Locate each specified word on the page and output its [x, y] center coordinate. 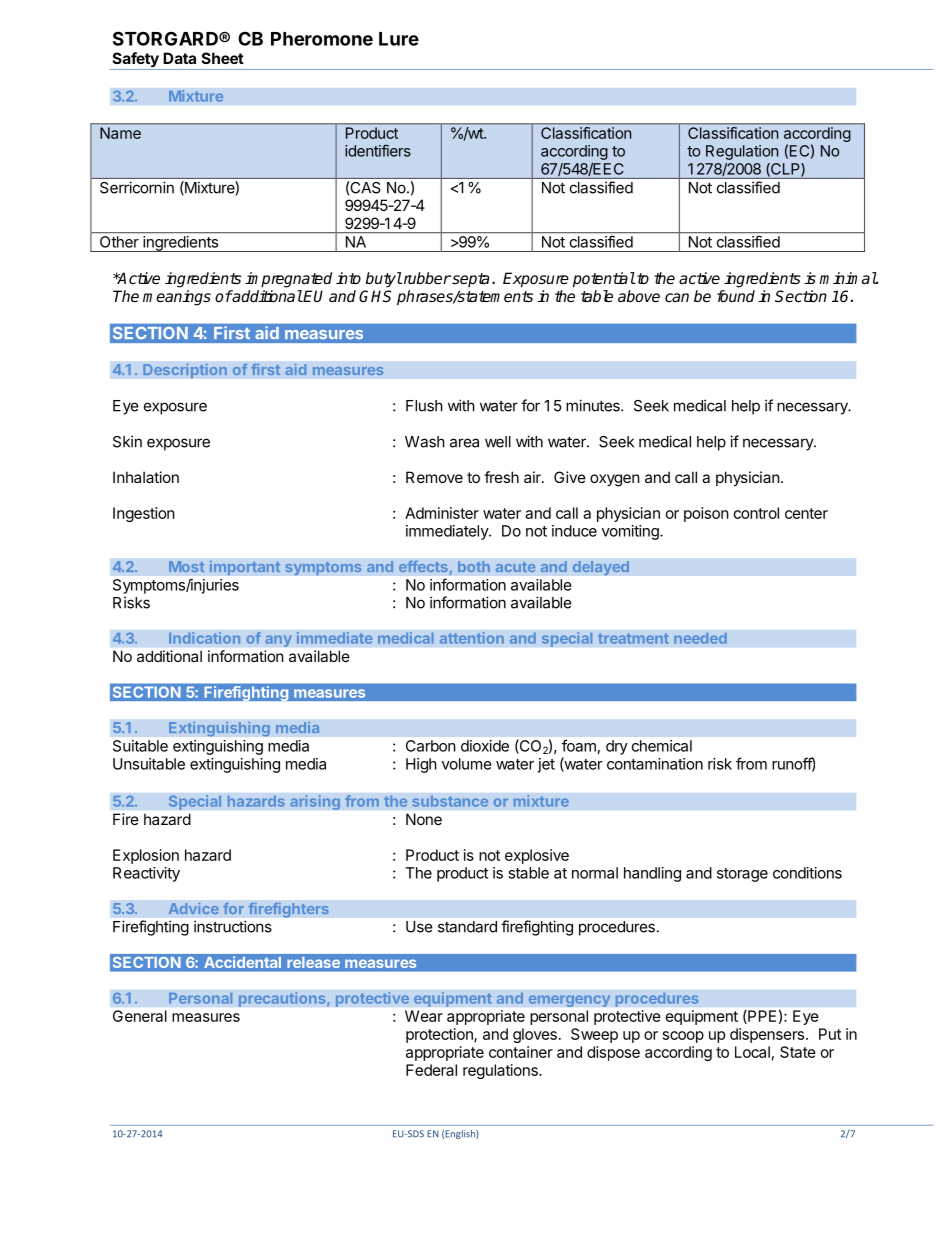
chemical [662, 746]
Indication [205, 638]
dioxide [485, 746]
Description [185, 371]
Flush [424, 406]
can [677, 297]
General [140, 1016]
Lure [399, 39]
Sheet [223, 58]
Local [752, 1052]
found [736, 296]
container [521, 1052]
